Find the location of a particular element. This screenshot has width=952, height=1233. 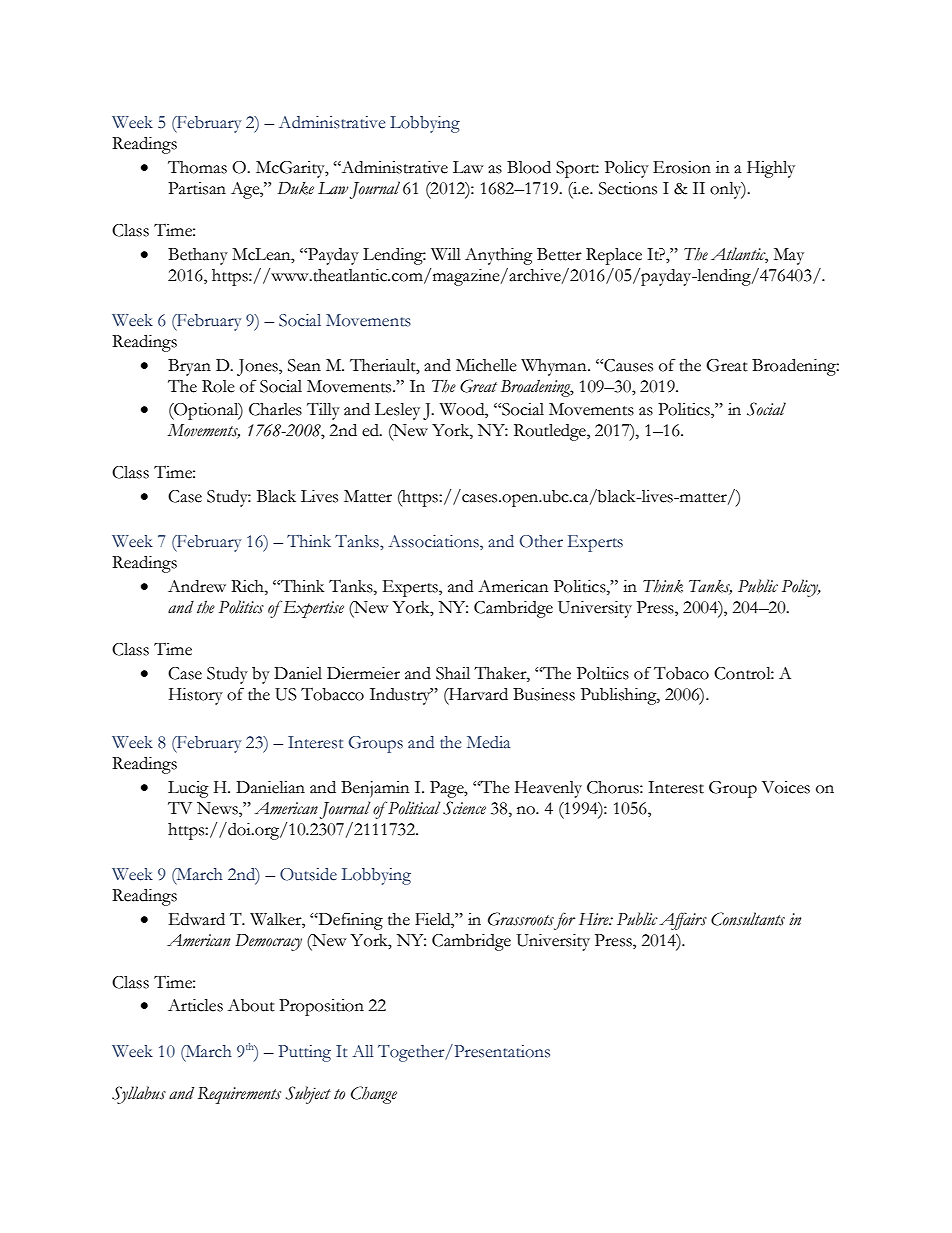

Erosion is located at coordinates (682, 167).
